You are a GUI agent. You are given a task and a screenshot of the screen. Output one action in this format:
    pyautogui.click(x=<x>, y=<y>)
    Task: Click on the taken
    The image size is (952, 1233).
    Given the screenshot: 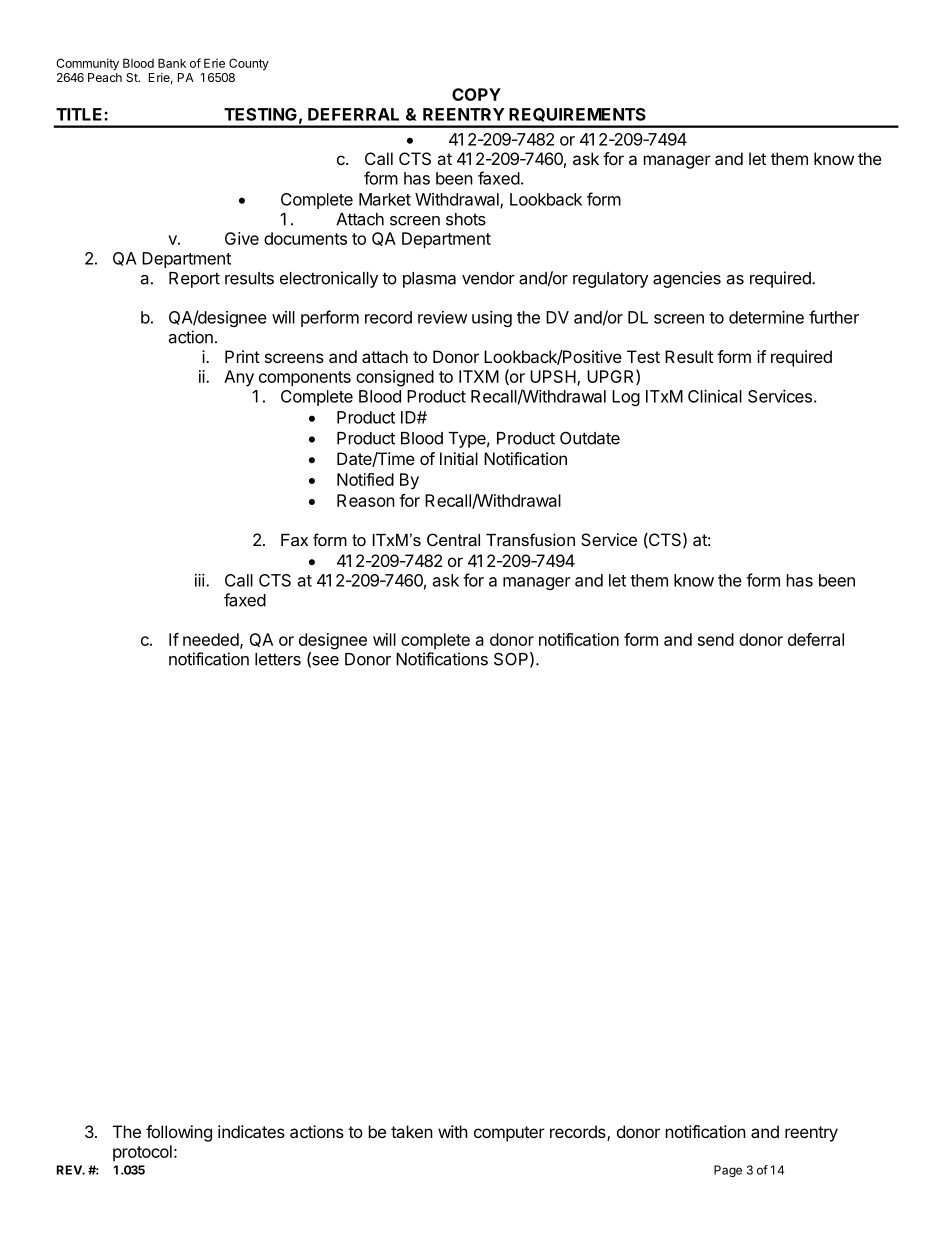 What is the action you would take?
    pyautogui.click(x=412, y=1131)
